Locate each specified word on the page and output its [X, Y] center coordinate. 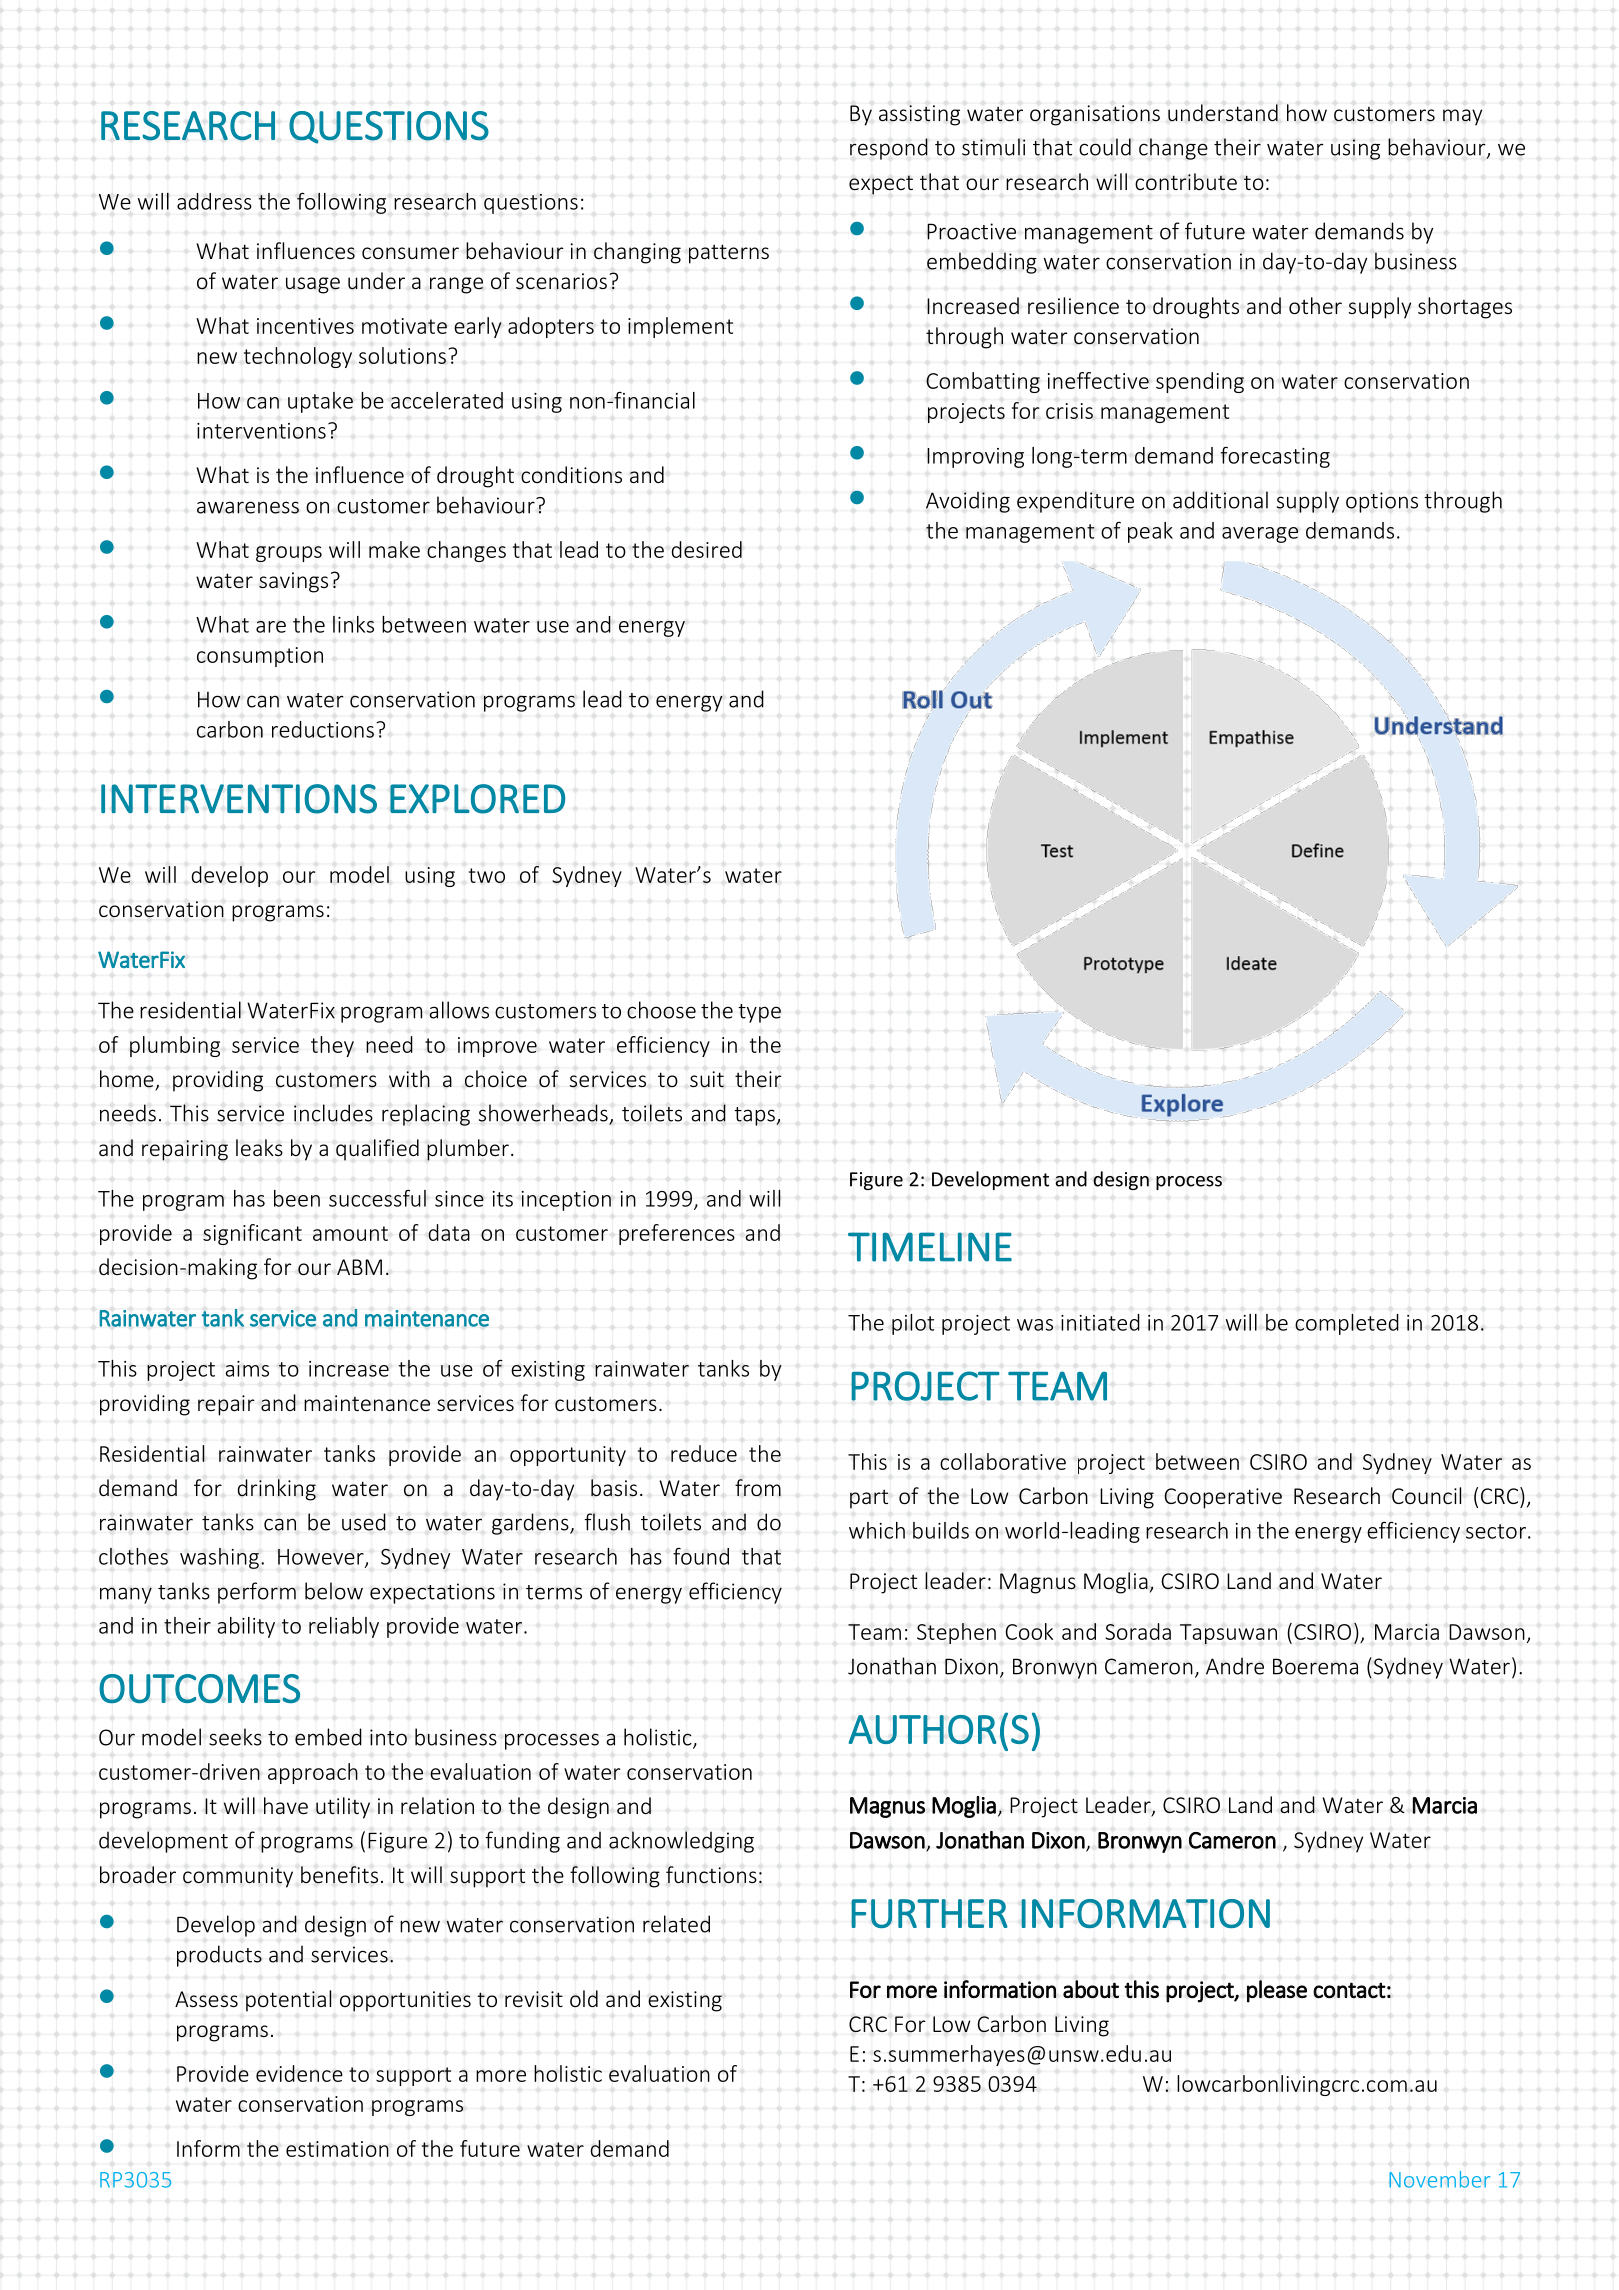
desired [707, 549]
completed [1347, 1324]
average [1260, 535]
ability [246, 1627]
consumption [260, 657]
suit [707, 1079]
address [214, 201]
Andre [1235, 1666]
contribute [1186, 182]
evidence [299, 2073]
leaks [259, 1147]
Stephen [956, 1633]
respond [889, 149]
